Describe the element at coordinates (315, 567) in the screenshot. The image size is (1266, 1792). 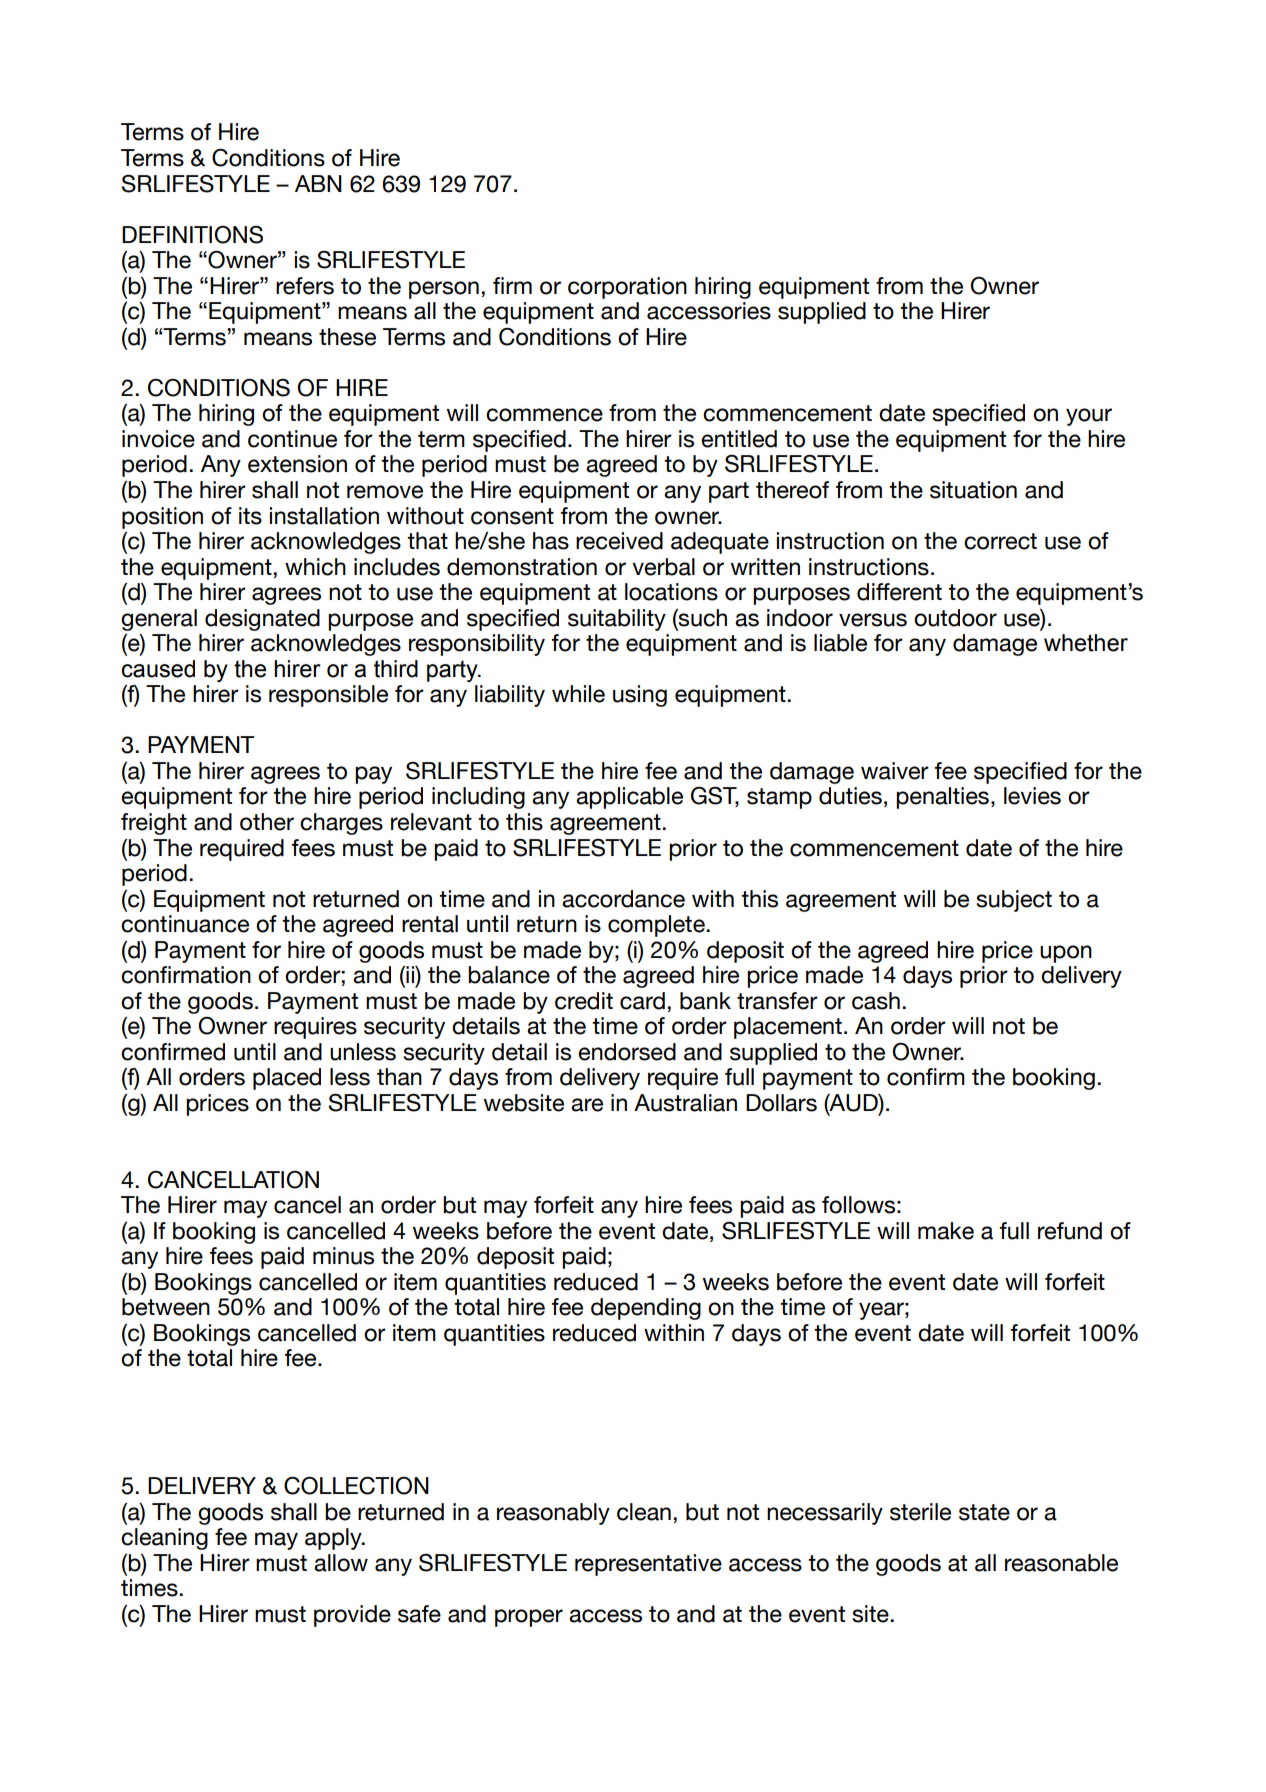
I see `which` at that location.
